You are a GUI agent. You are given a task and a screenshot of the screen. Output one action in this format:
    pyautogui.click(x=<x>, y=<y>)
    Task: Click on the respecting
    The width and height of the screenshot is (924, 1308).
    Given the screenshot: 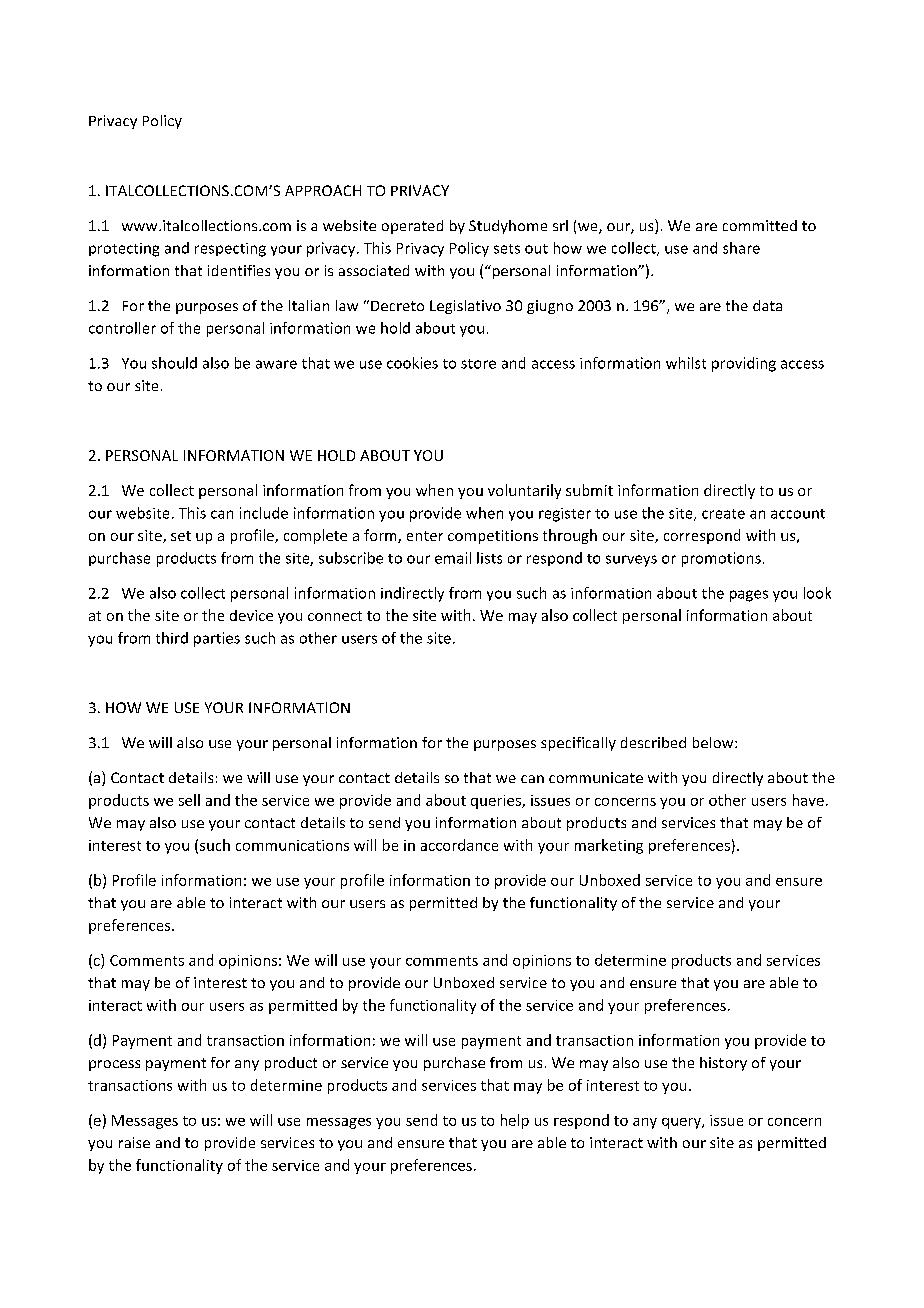 What is the action you would take?
    pyautogui.click(x=230, y=250)
